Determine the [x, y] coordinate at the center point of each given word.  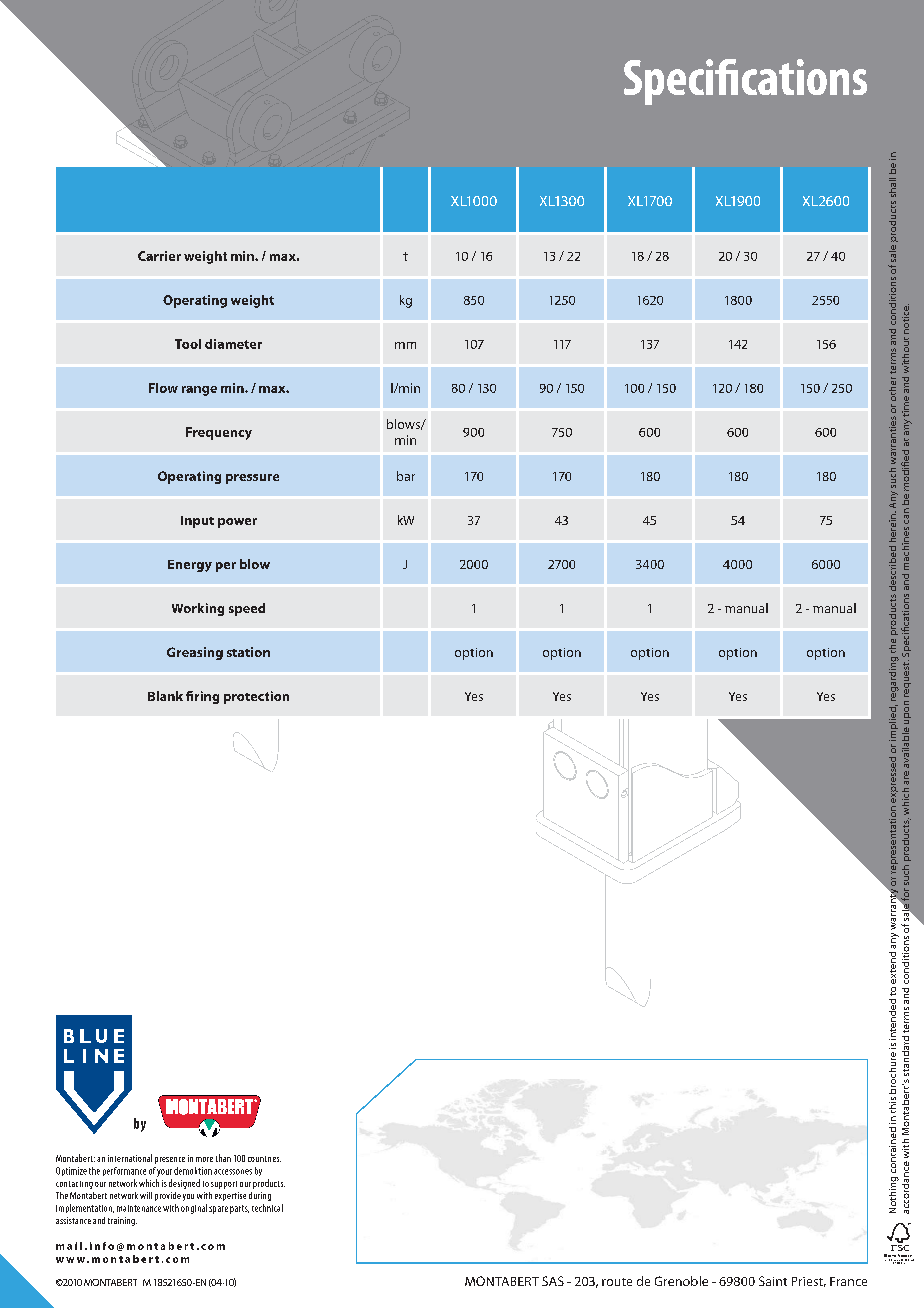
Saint [773, 1281]
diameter [233, 344]
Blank [165, 696]
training [122, 1221]
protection [256, 697]
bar [406, 476]
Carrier [159, 256]
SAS [553, 1281]
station [248, 652]
